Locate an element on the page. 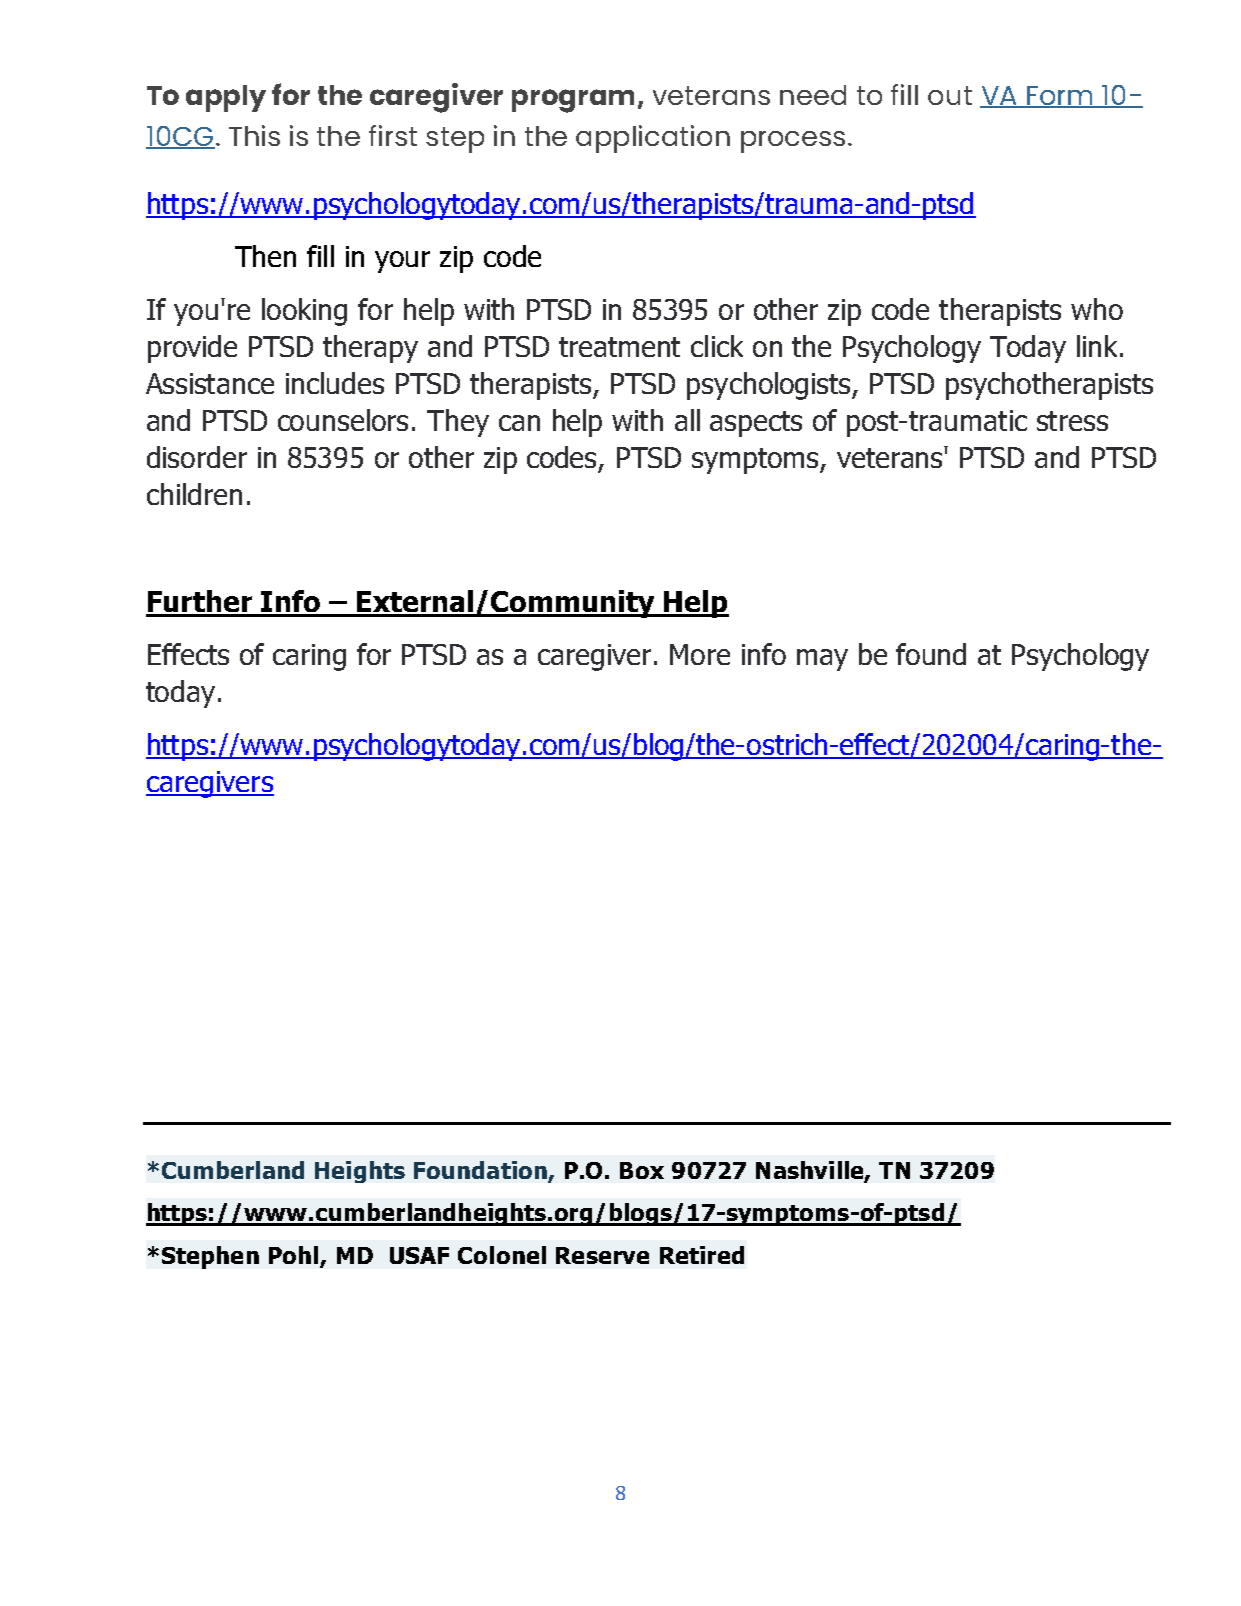  all is located at coordinates (687, 420).
